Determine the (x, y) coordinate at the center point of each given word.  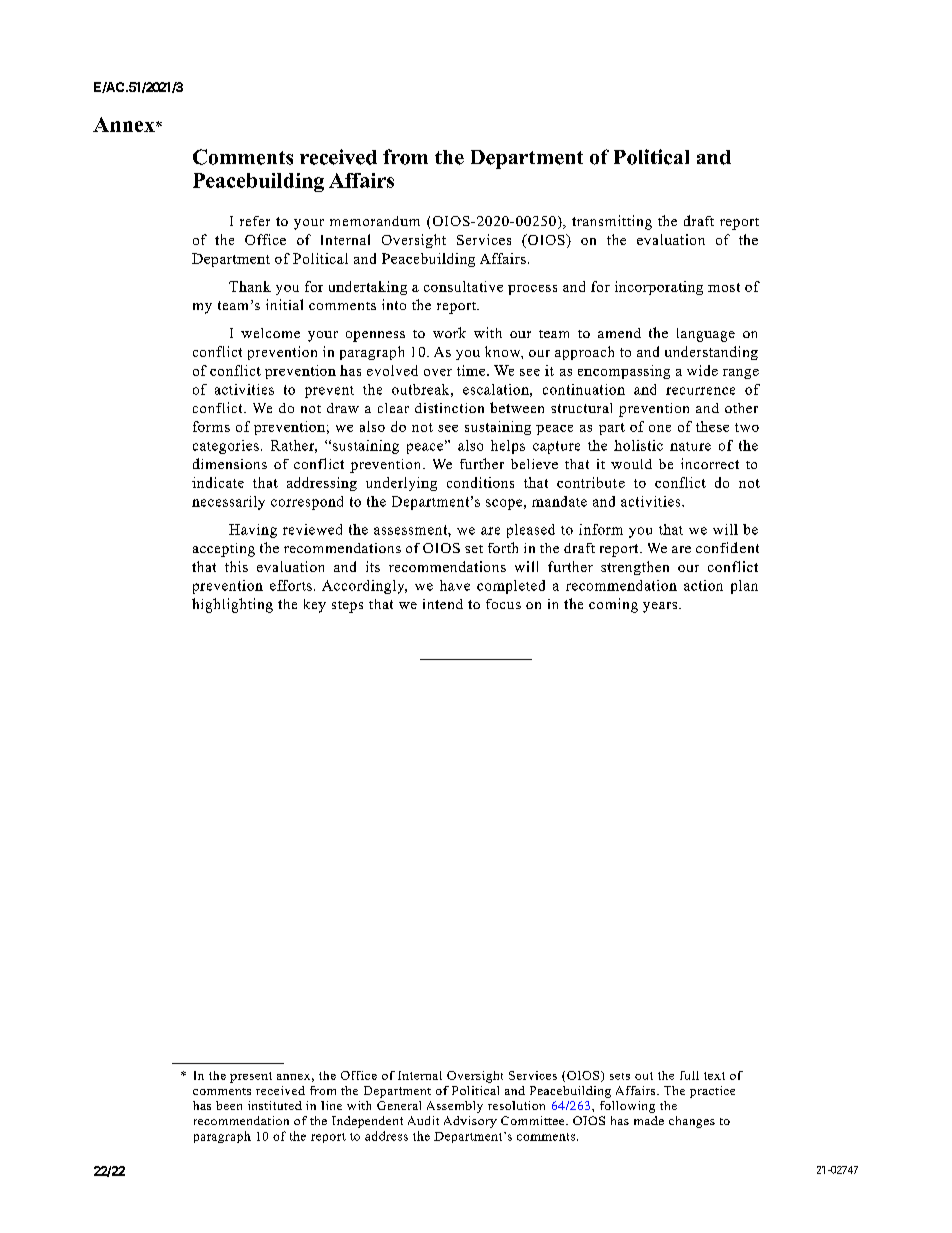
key (315, 606)
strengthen (635, 568)
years (661, 607)
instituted (275, 1105)
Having (253, 531)
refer (255, 221)
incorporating (659, 288)
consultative (463, 286)
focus (503, 604)
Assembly (455, 1107)
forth (503, 547)
